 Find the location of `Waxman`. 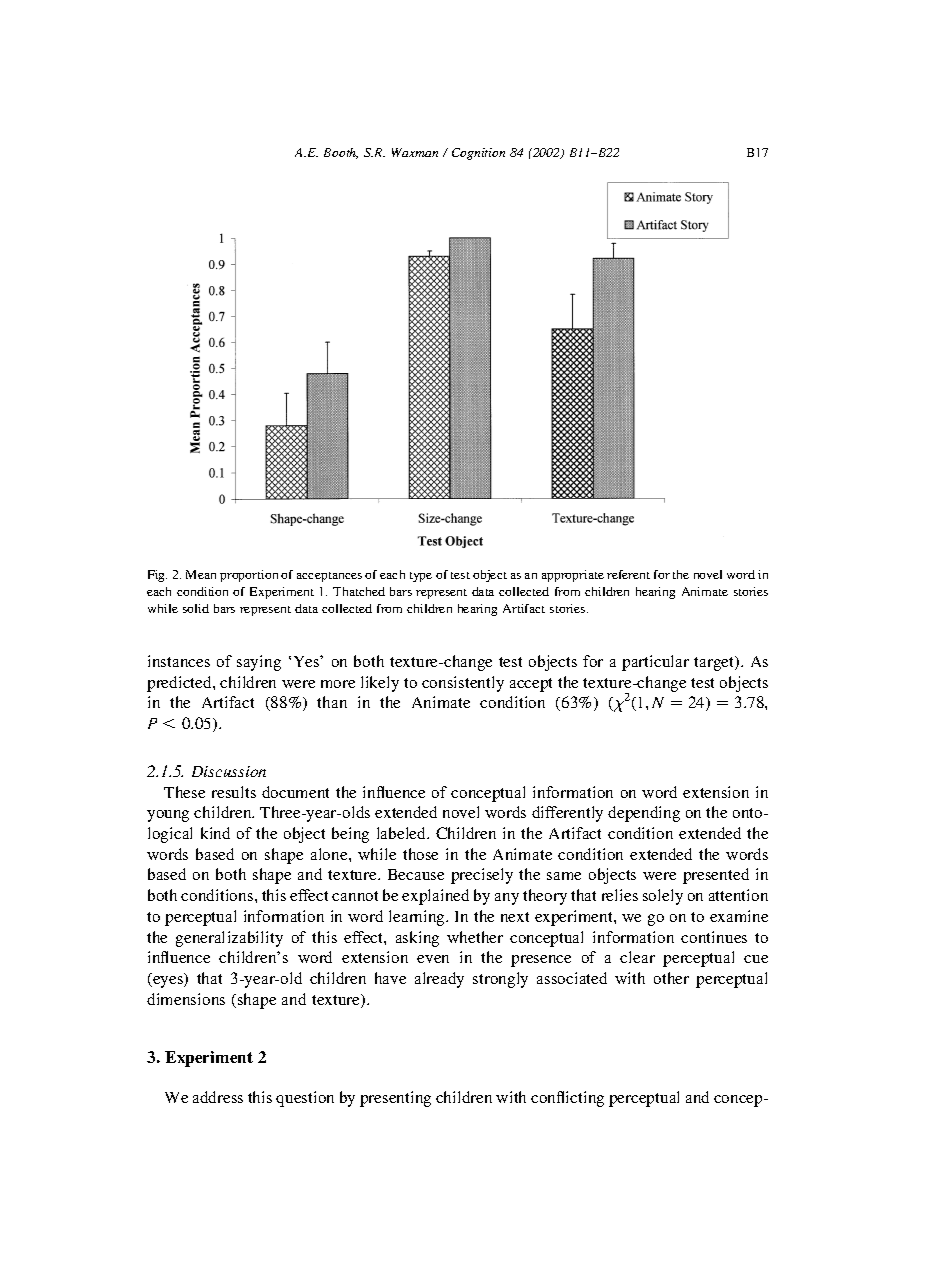

Waxman is located at coordinates (415, 152).
